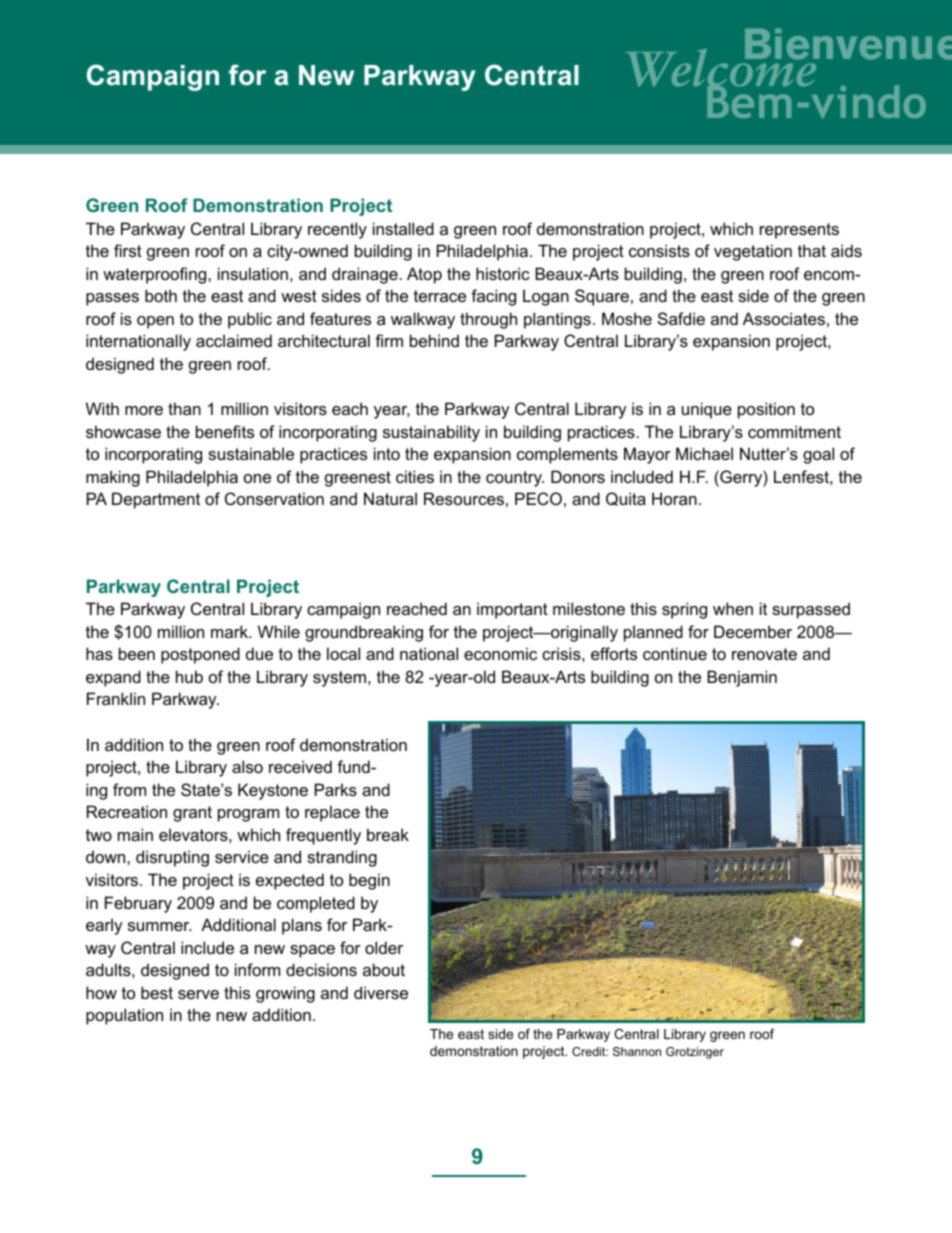  What do you see at coordinates (198, 994) in the page?
I see `serve` at bounding box center [198, 994].
